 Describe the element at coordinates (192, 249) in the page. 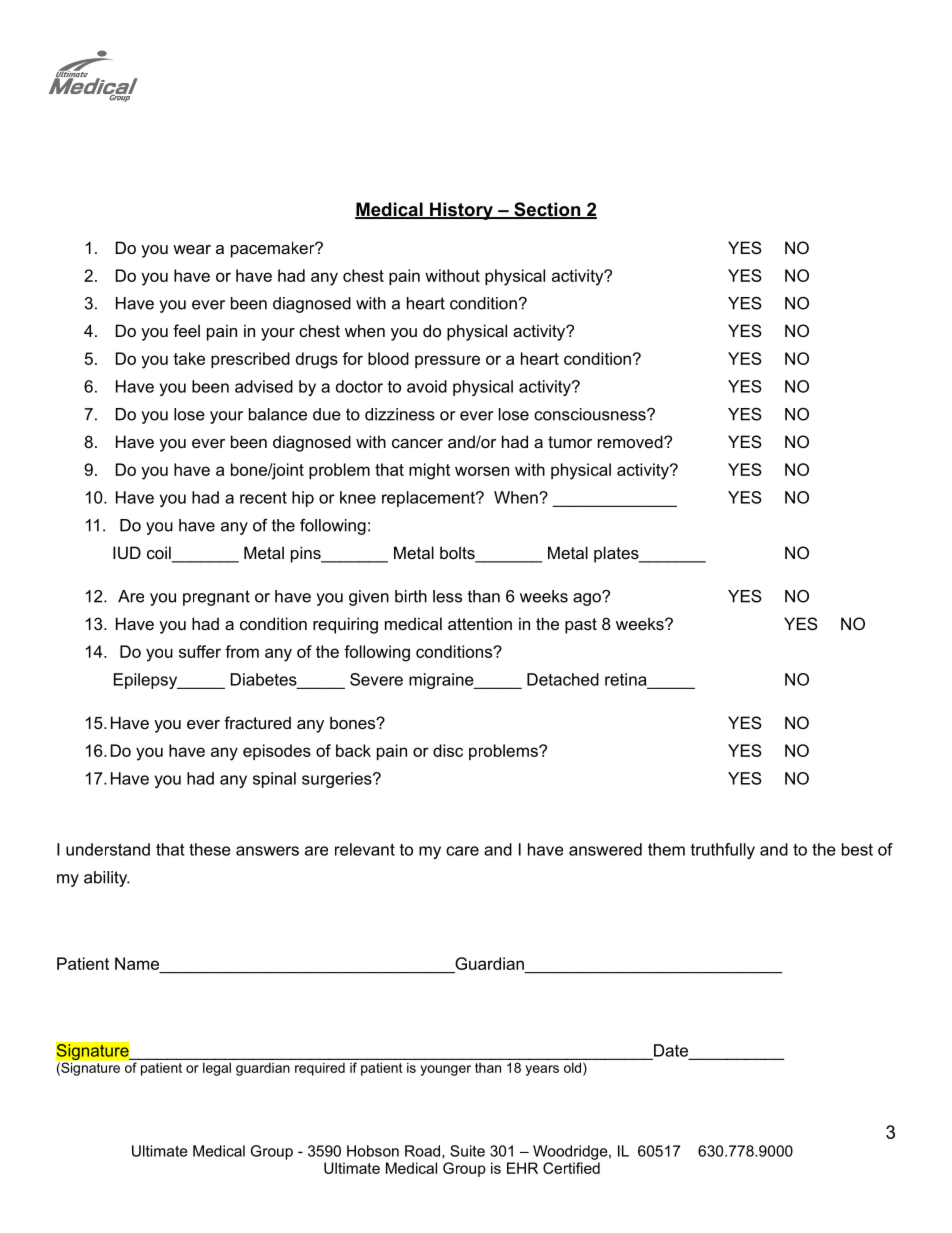

I see `wear` at that location.
